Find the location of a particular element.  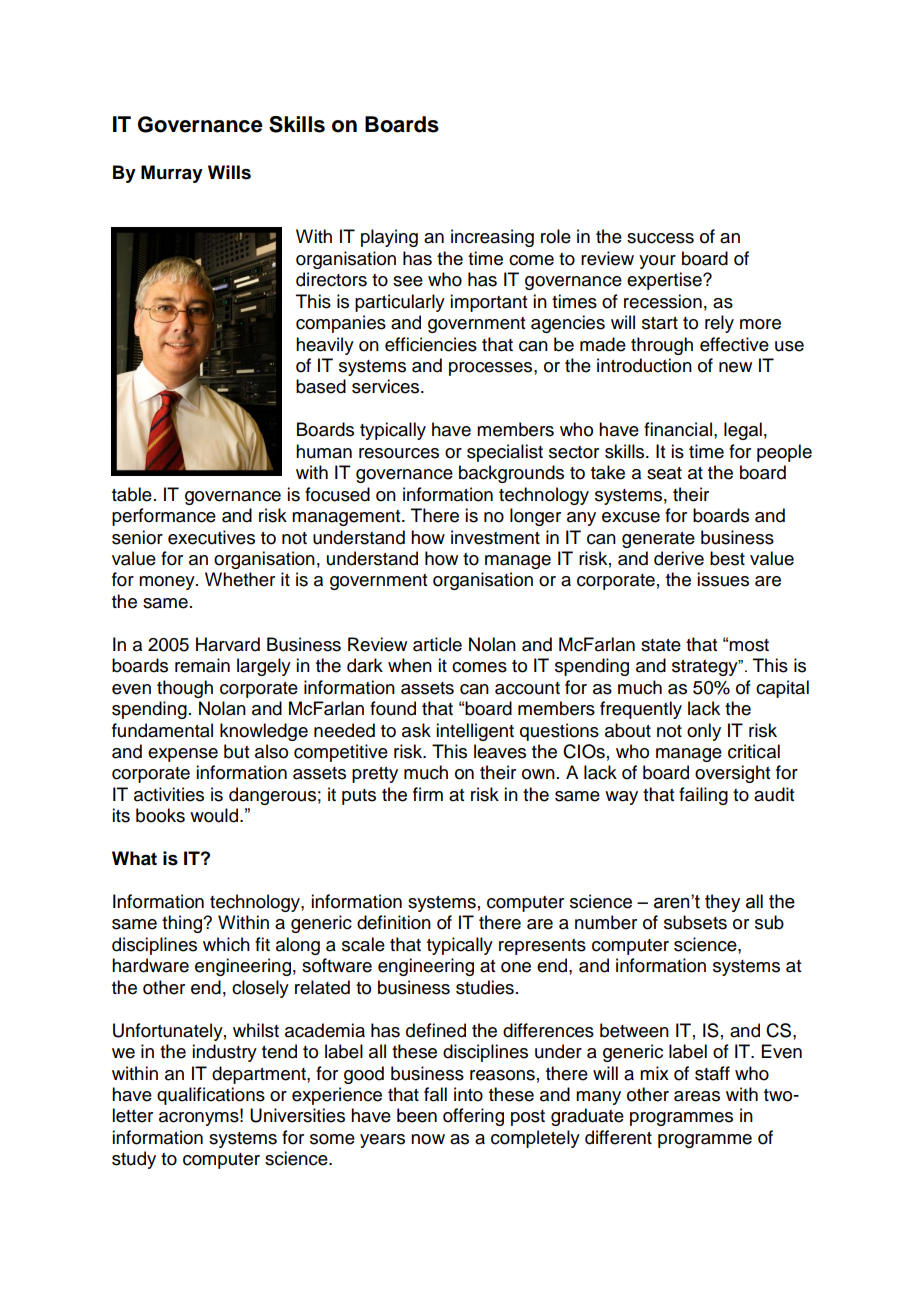

increasing is located at coordinates (492, 238).
